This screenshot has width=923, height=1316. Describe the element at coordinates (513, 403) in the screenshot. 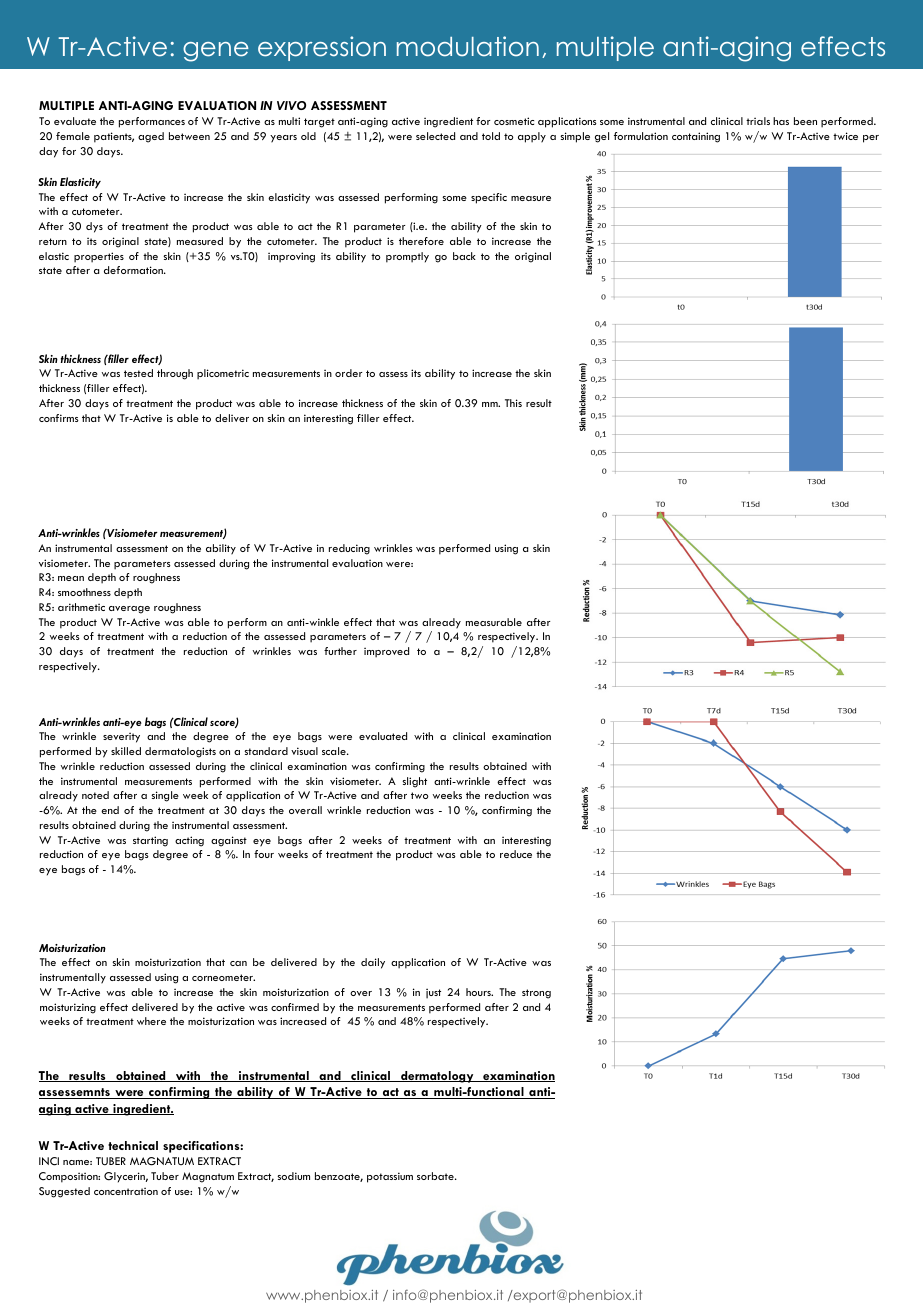

I see `This` at that location.
